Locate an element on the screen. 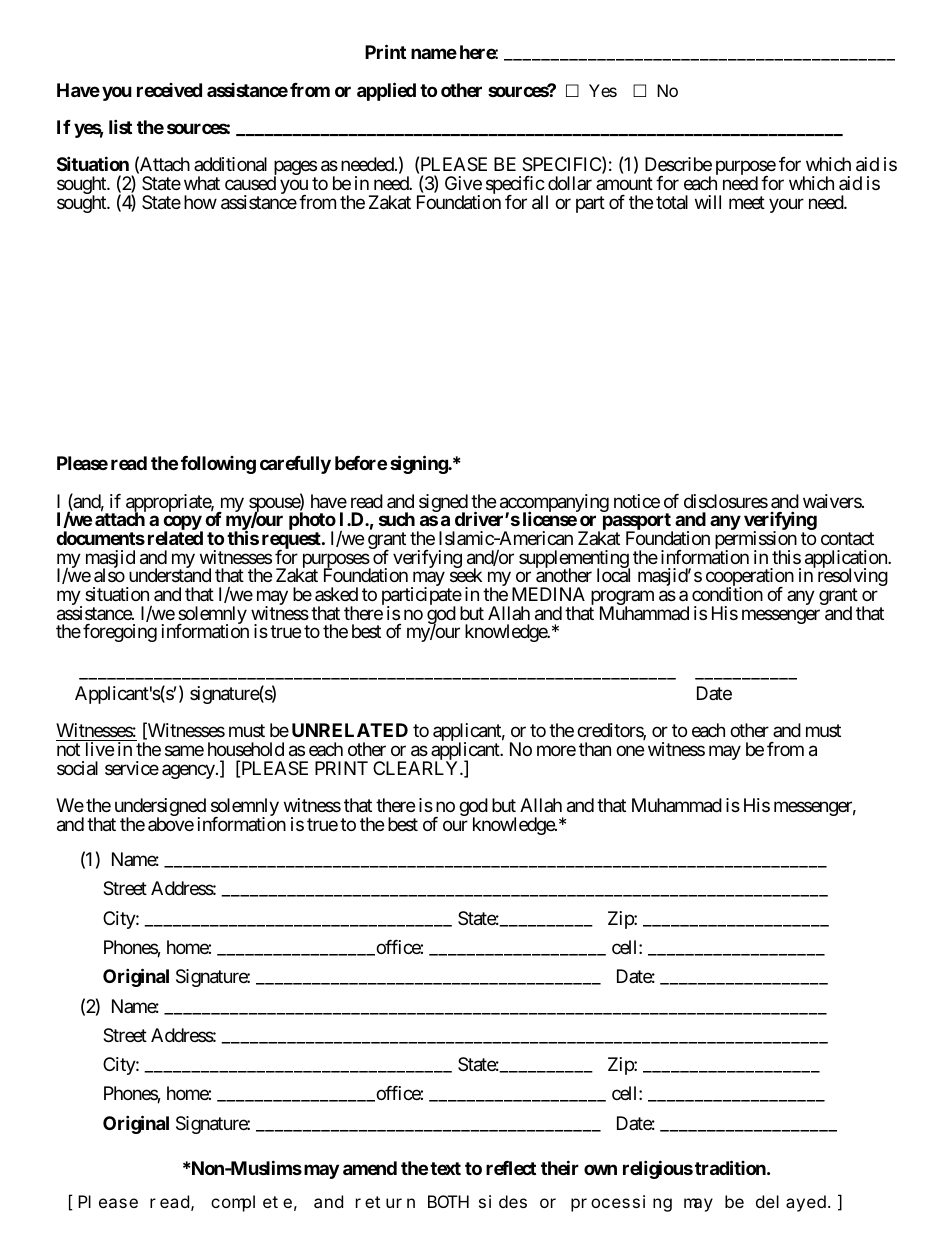 The height and width of the screenshot is (1233, 952). condition is located at coordinates (727, 594).
